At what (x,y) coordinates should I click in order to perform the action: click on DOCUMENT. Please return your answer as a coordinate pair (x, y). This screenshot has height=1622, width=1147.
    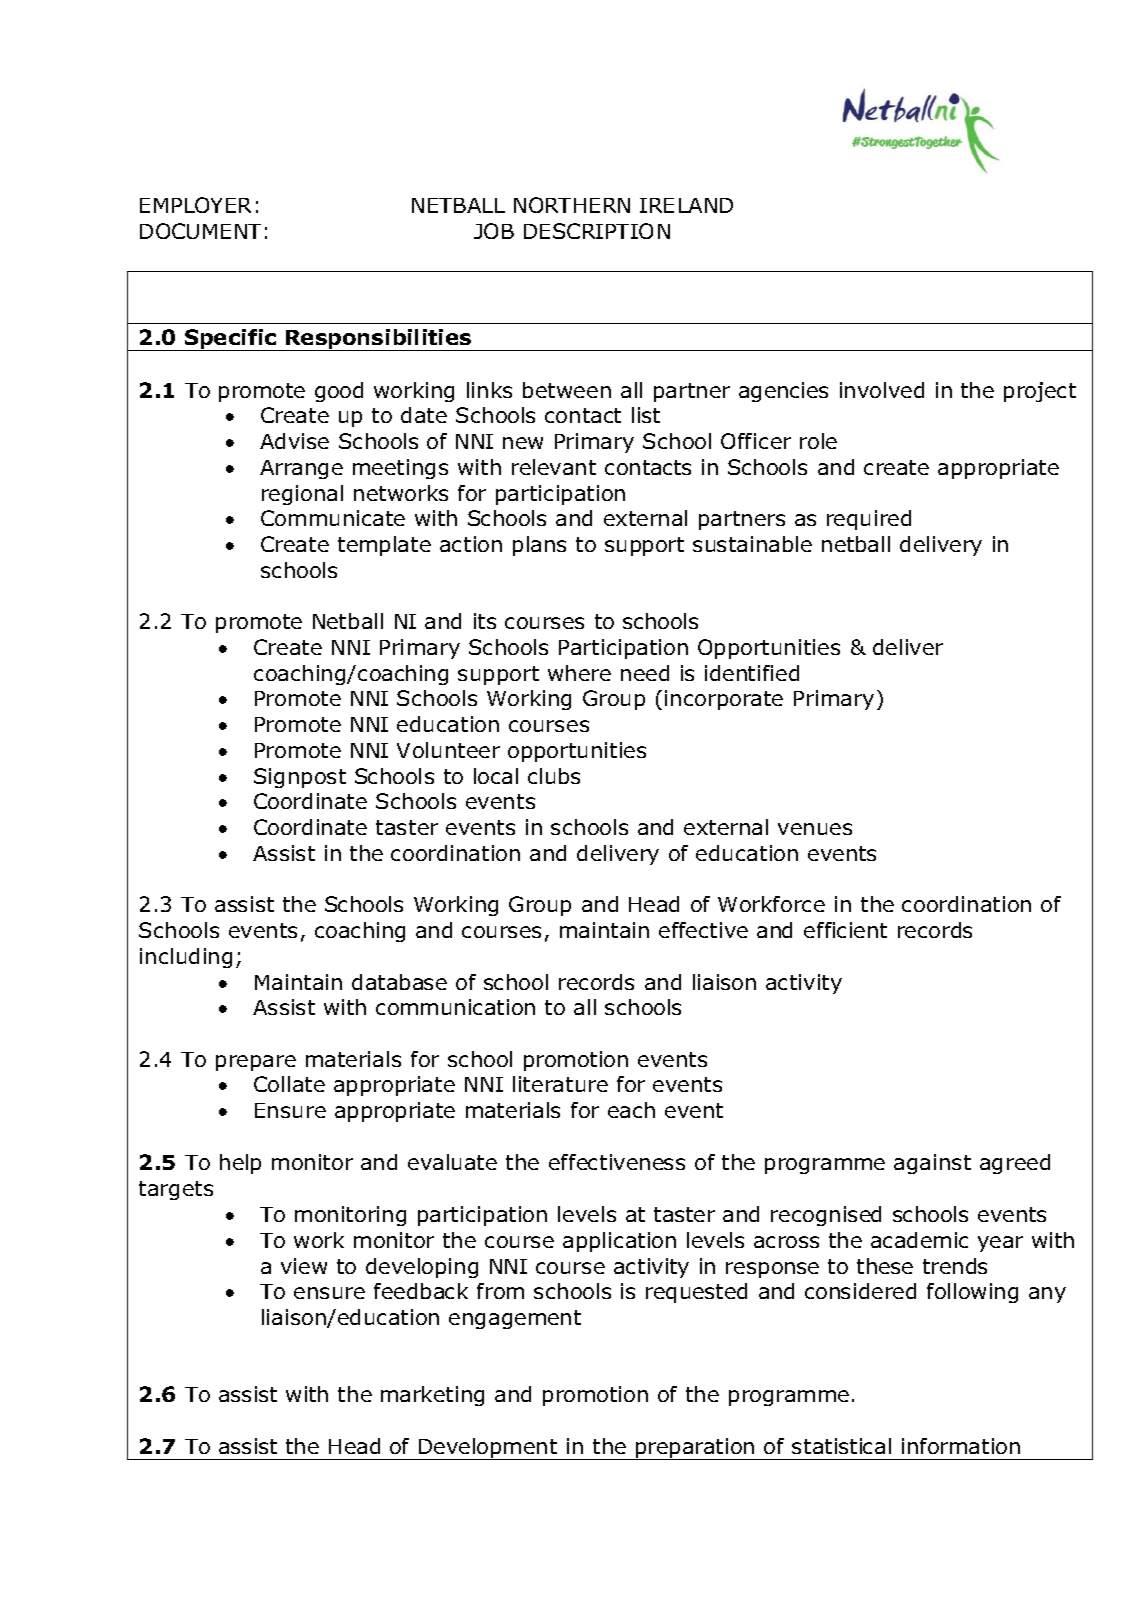
    Looking at the image, I should click on (200, 231).
